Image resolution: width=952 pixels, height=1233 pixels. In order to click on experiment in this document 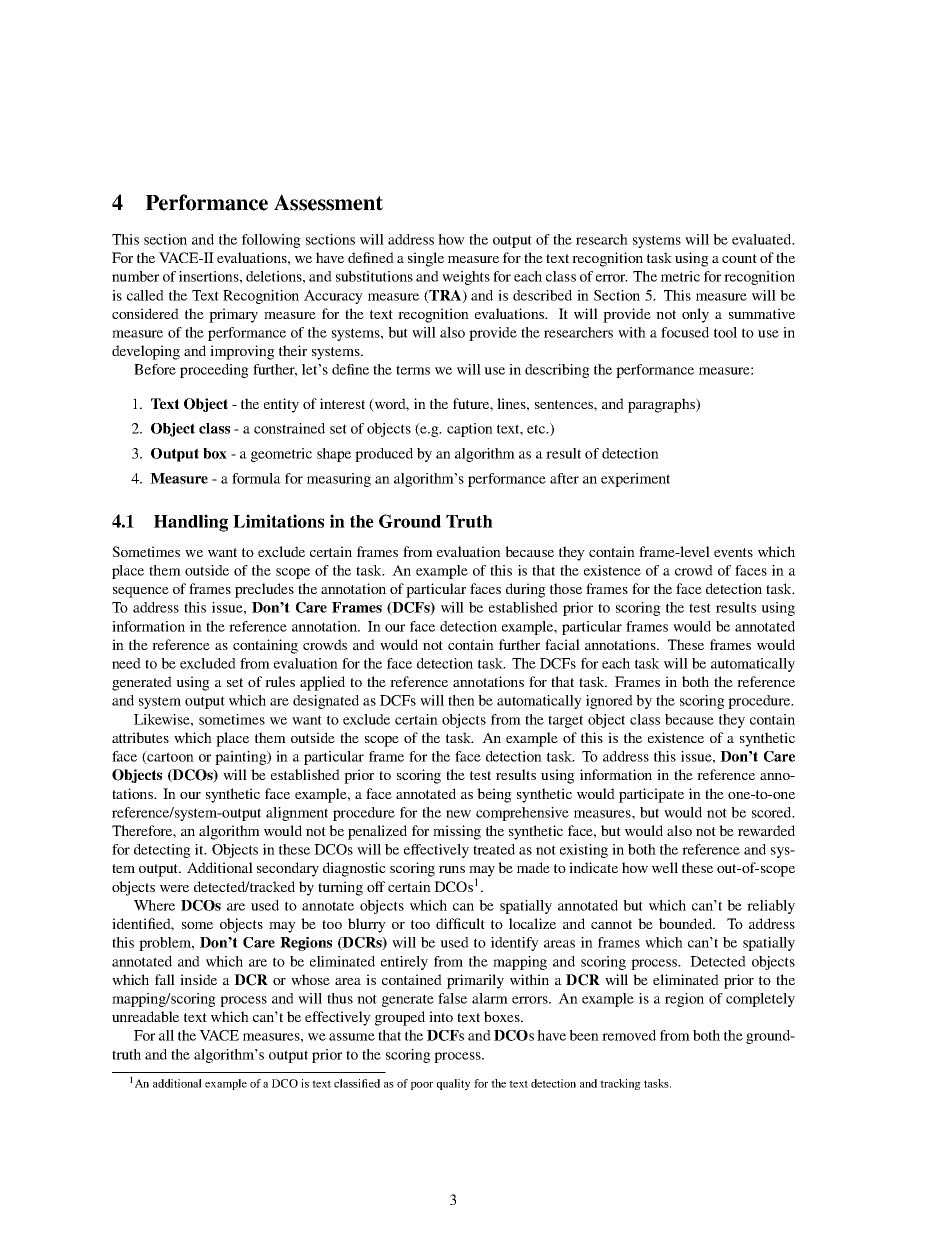, I will do `click(635, 480)`.
